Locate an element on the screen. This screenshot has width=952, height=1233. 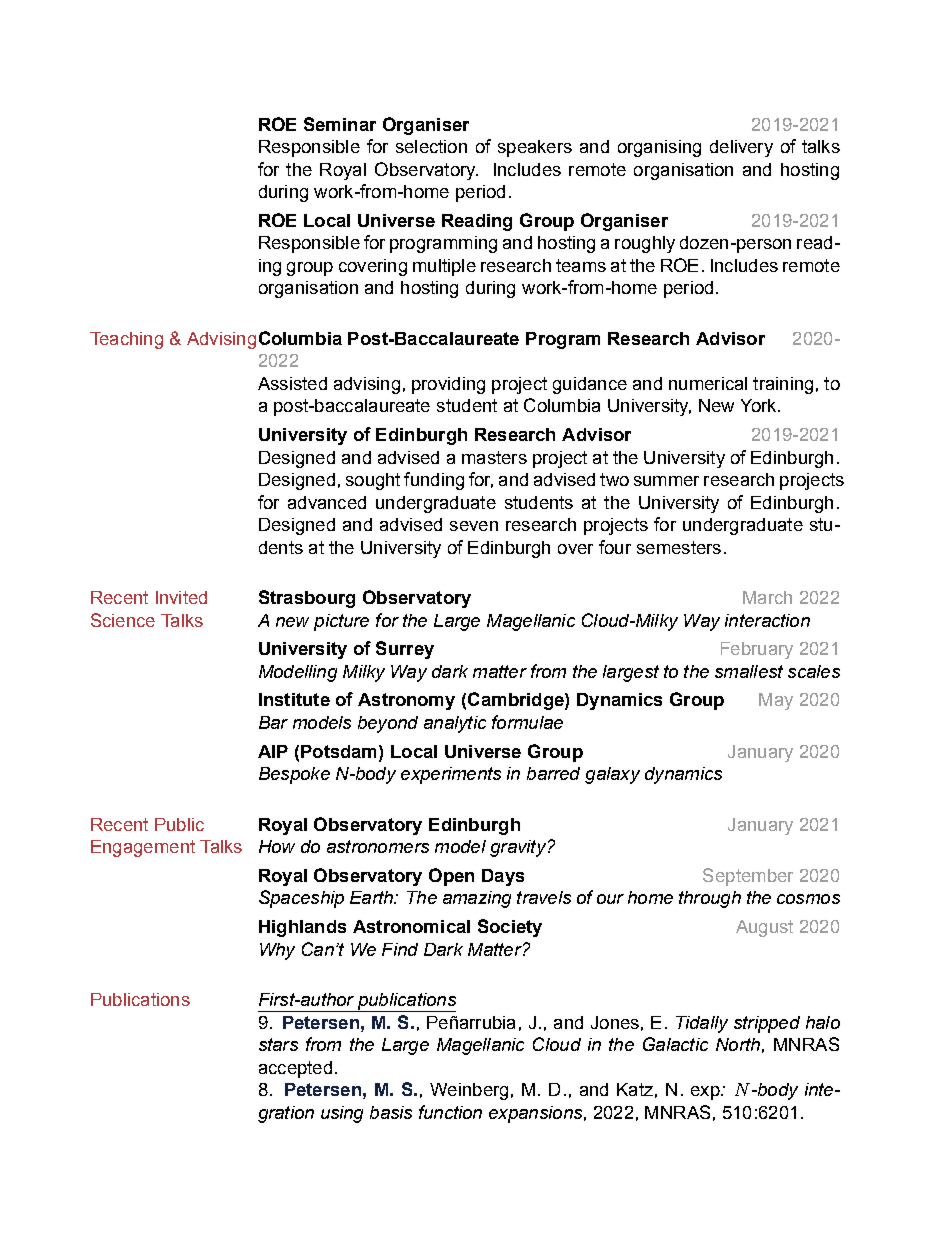
experiments is located at coordinates (451, 775).
